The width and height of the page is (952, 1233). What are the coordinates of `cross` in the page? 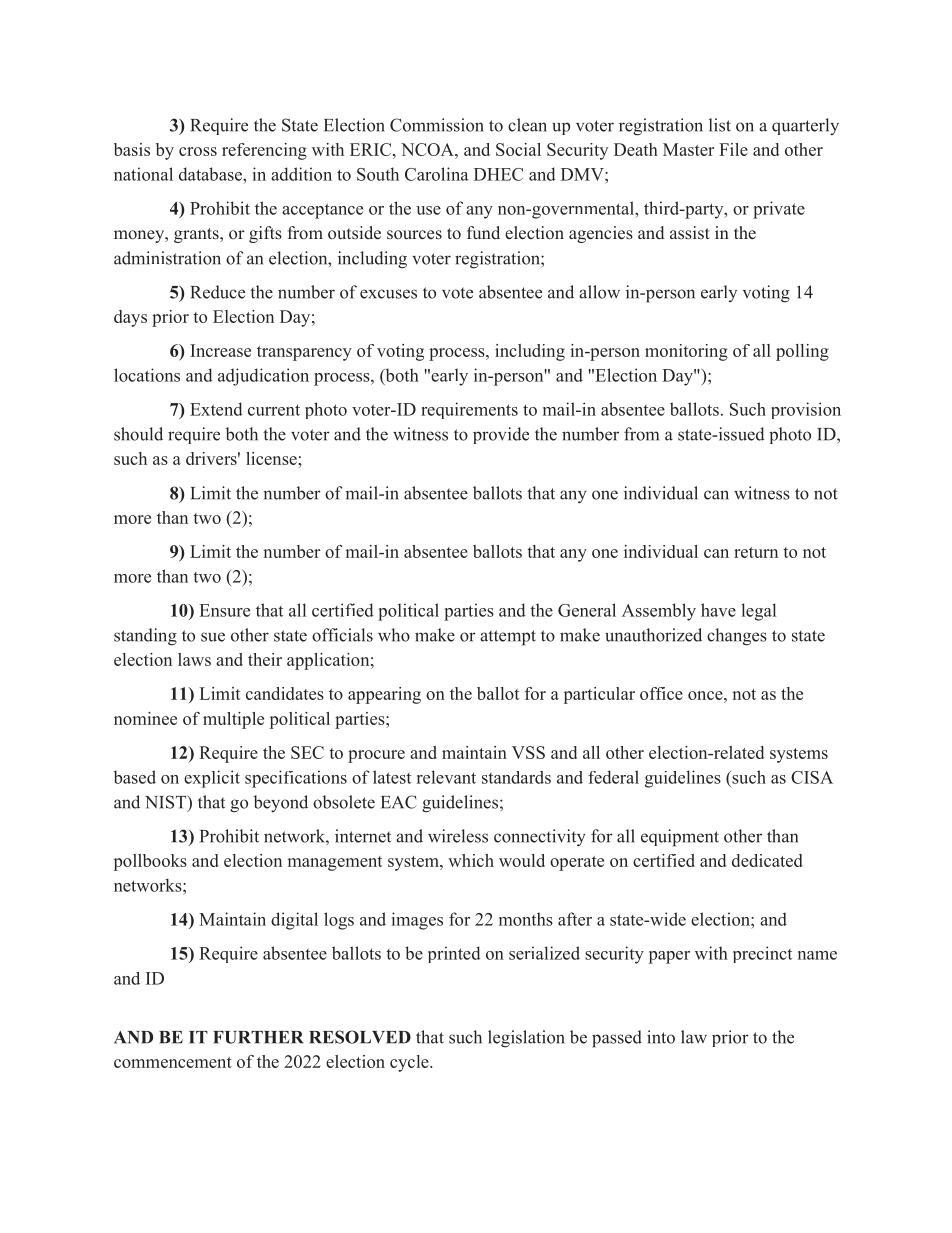 It's located at (198, 151).
